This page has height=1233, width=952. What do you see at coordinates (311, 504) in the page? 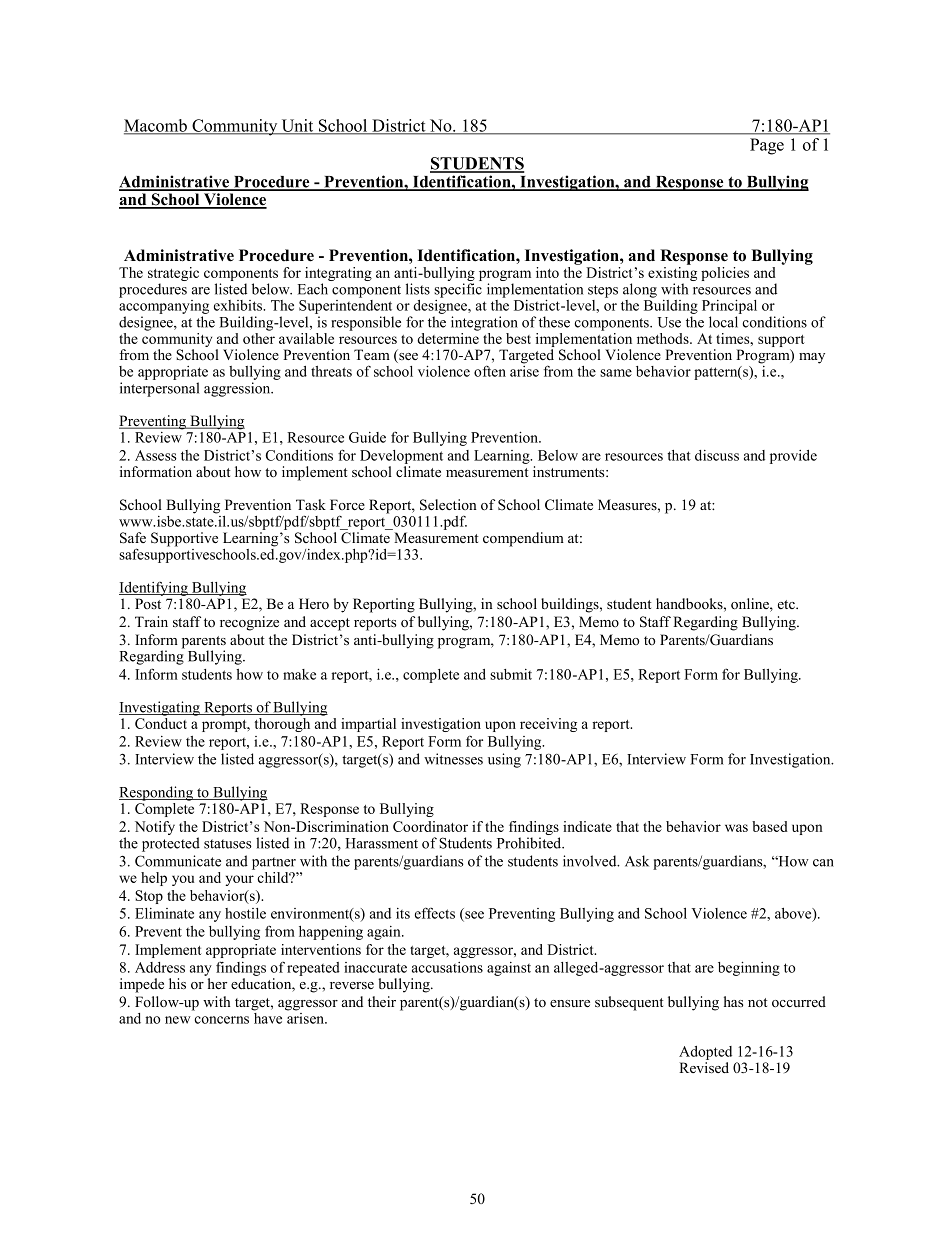
I see `Task` at bounding box center [311, 504].
